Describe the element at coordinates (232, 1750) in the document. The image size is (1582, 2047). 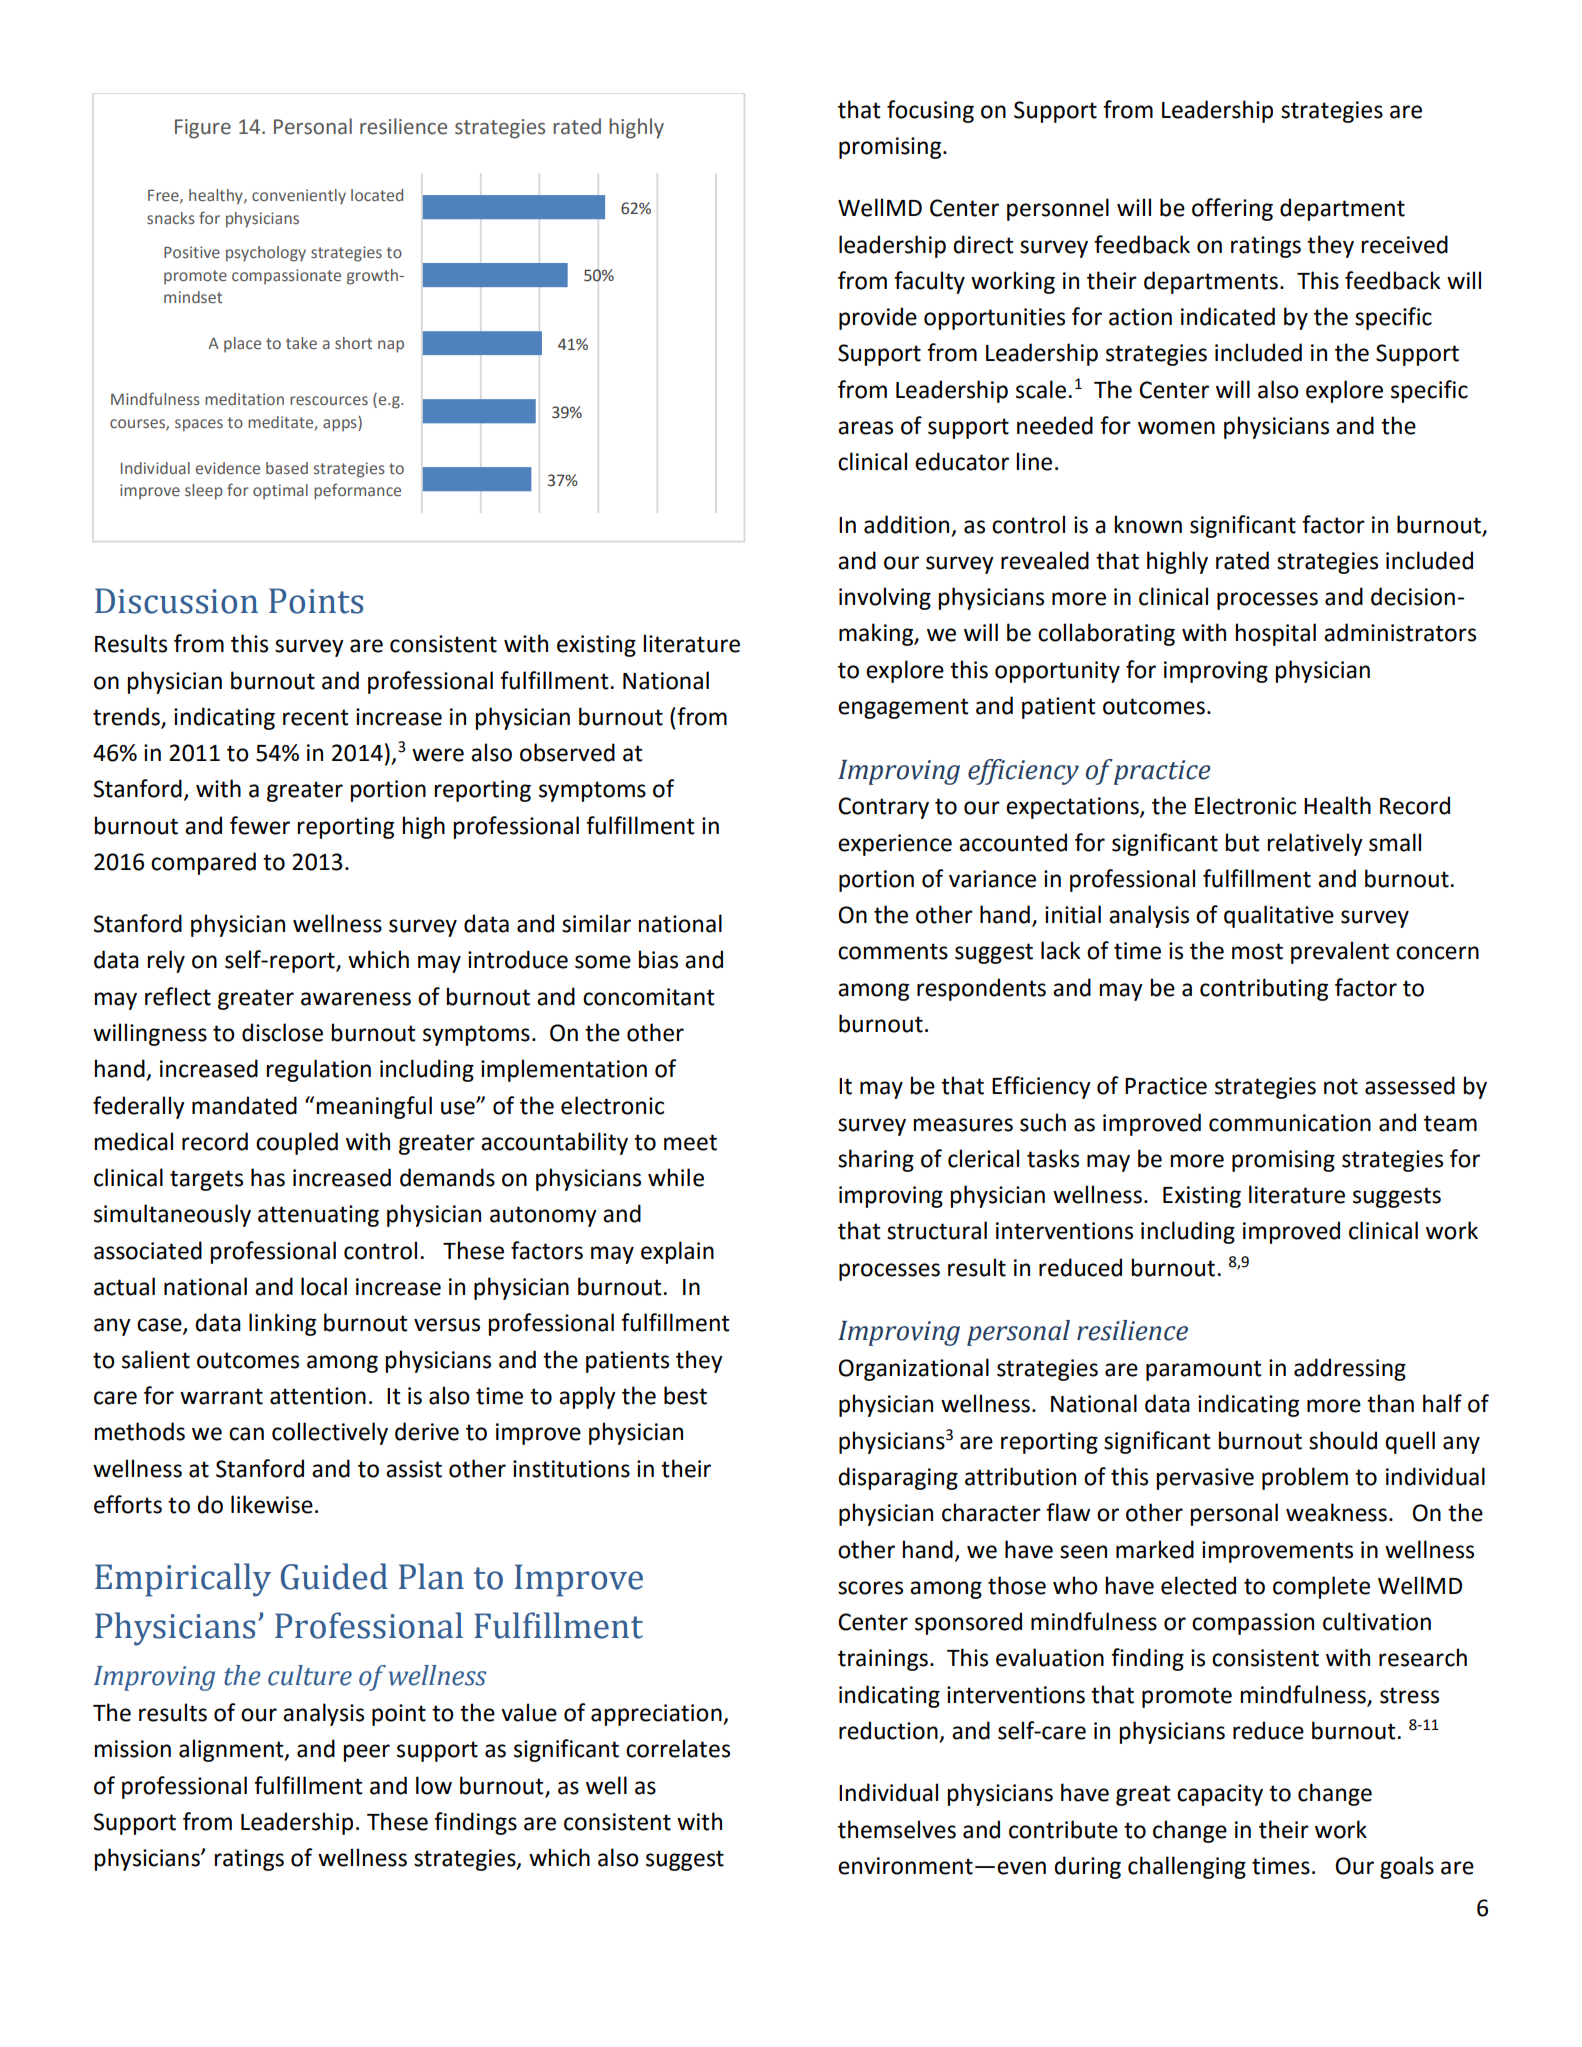
I see `alignment` at that location.
